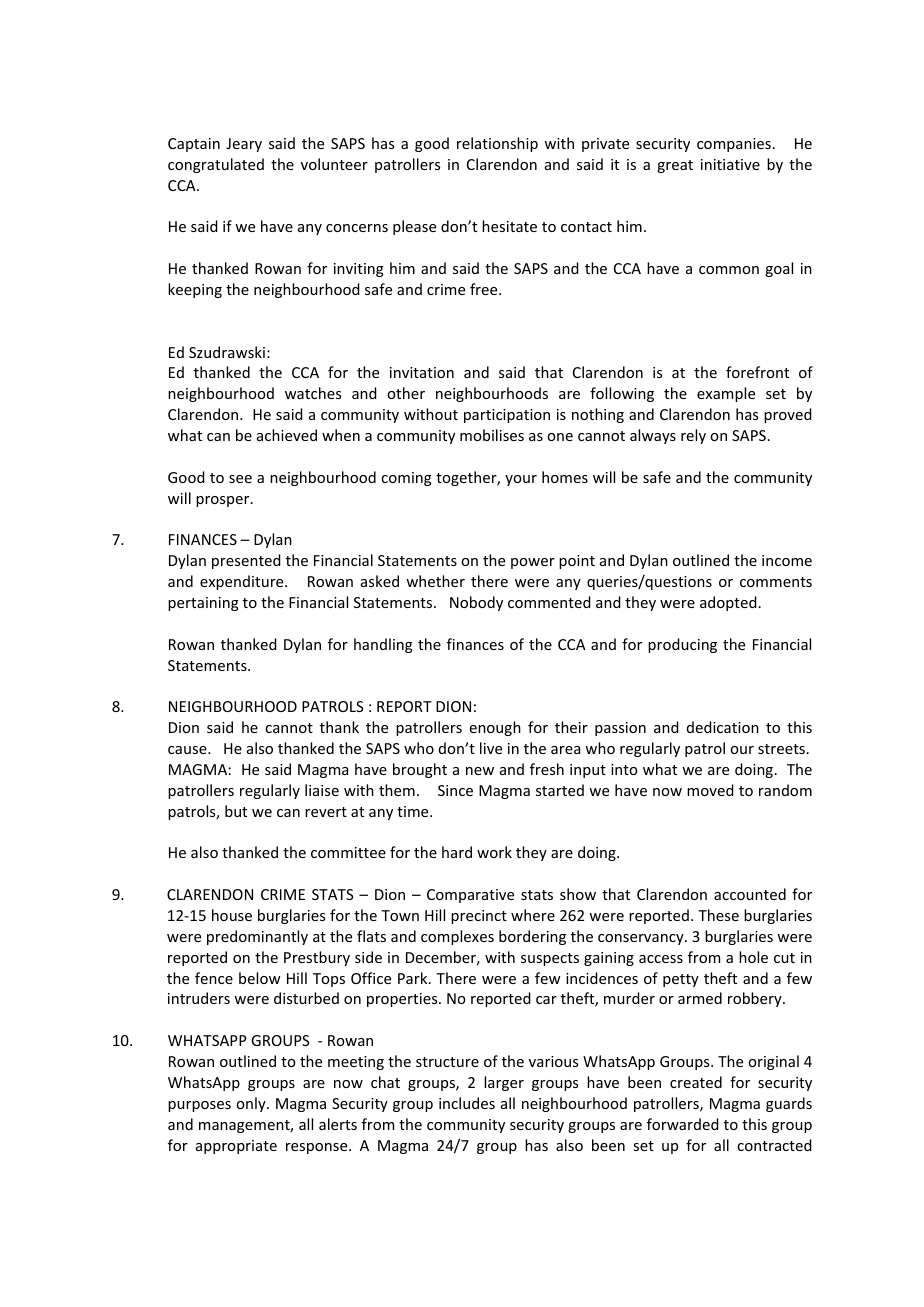  I want to click on relationship, so click(497, 144).
